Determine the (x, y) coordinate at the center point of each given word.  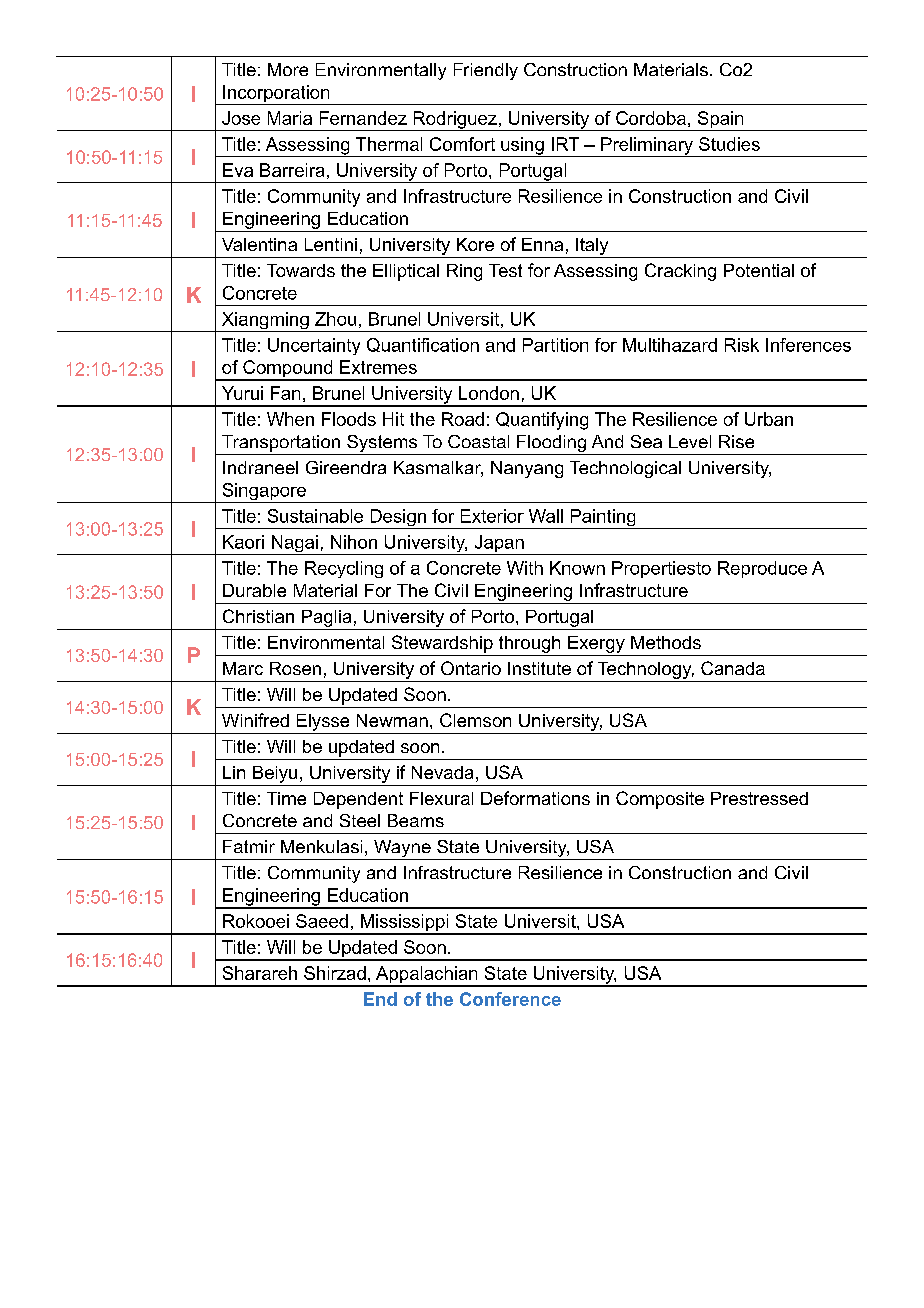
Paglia (326, 618)
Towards (301, 270)
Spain (720, 121)
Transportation (281, 443)
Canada (733, 668)
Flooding (551, 445)
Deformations (535, 798)
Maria (290, 118)
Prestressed (759, 798)
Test (505, 270)
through (529, 644)
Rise (736, 441)
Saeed (322, 921)
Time (286, 798)
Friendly (486, 71)
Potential (759, 270)
